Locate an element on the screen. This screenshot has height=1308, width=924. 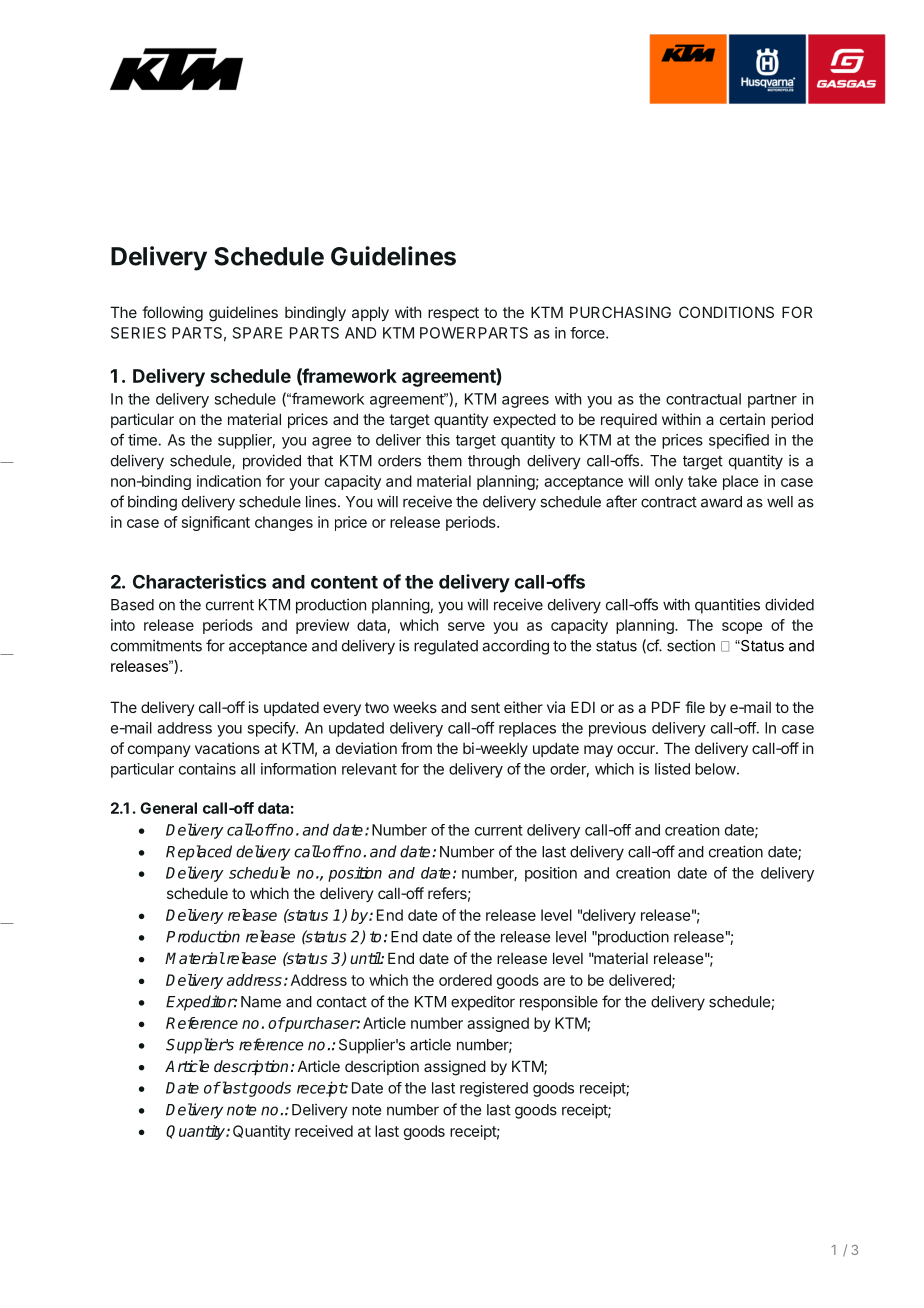
listed is located at coordinates (672, 769).
